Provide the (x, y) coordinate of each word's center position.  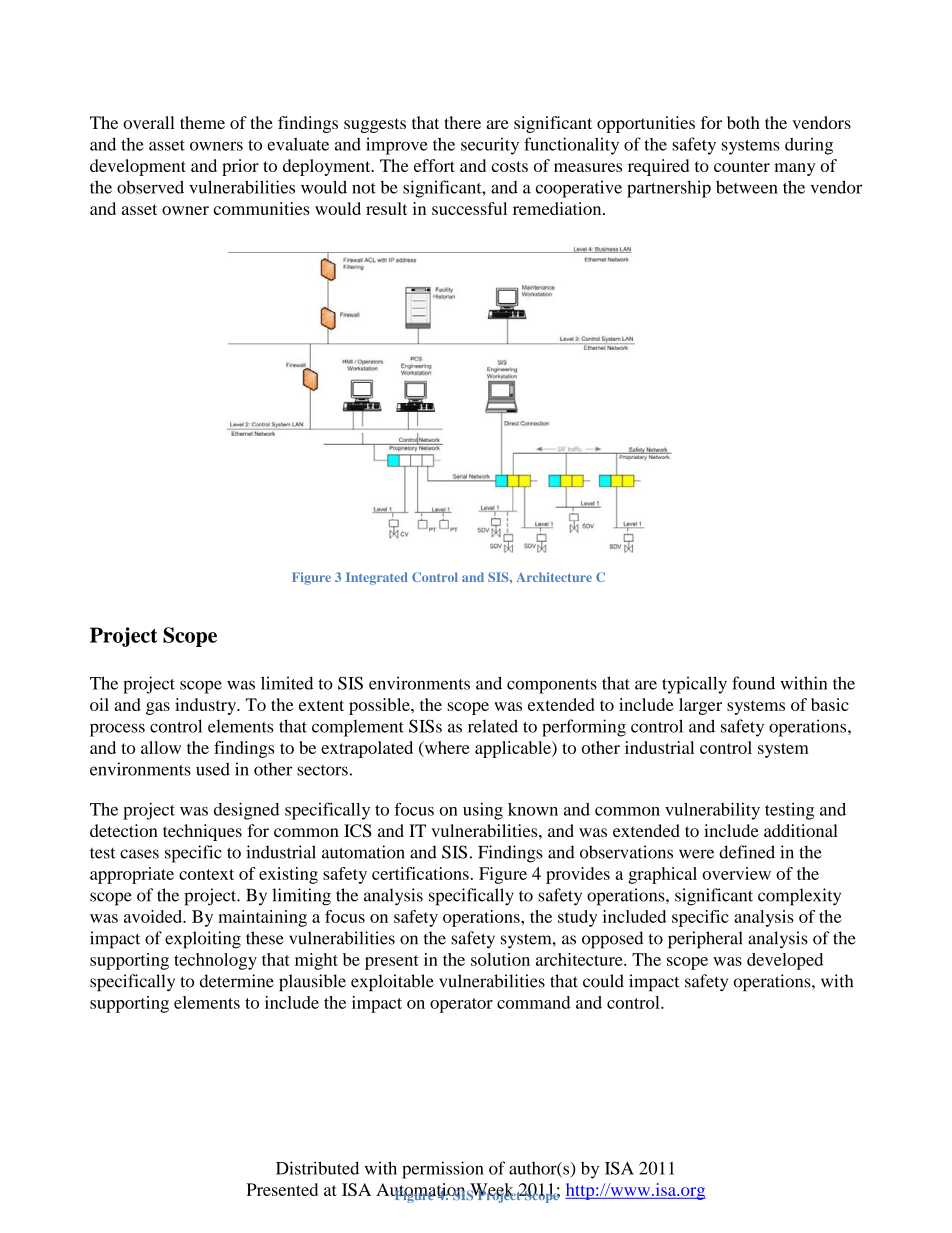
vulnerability (712, 811)
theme (202, 122)
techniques (202, 832)
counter (742, 166)
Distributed (317, 1168)
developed (785, 961)
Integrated (377, 578)
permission (443, 1170)
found (753, 683)
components (552, 686)
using (483, 811)
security (490, 146)
